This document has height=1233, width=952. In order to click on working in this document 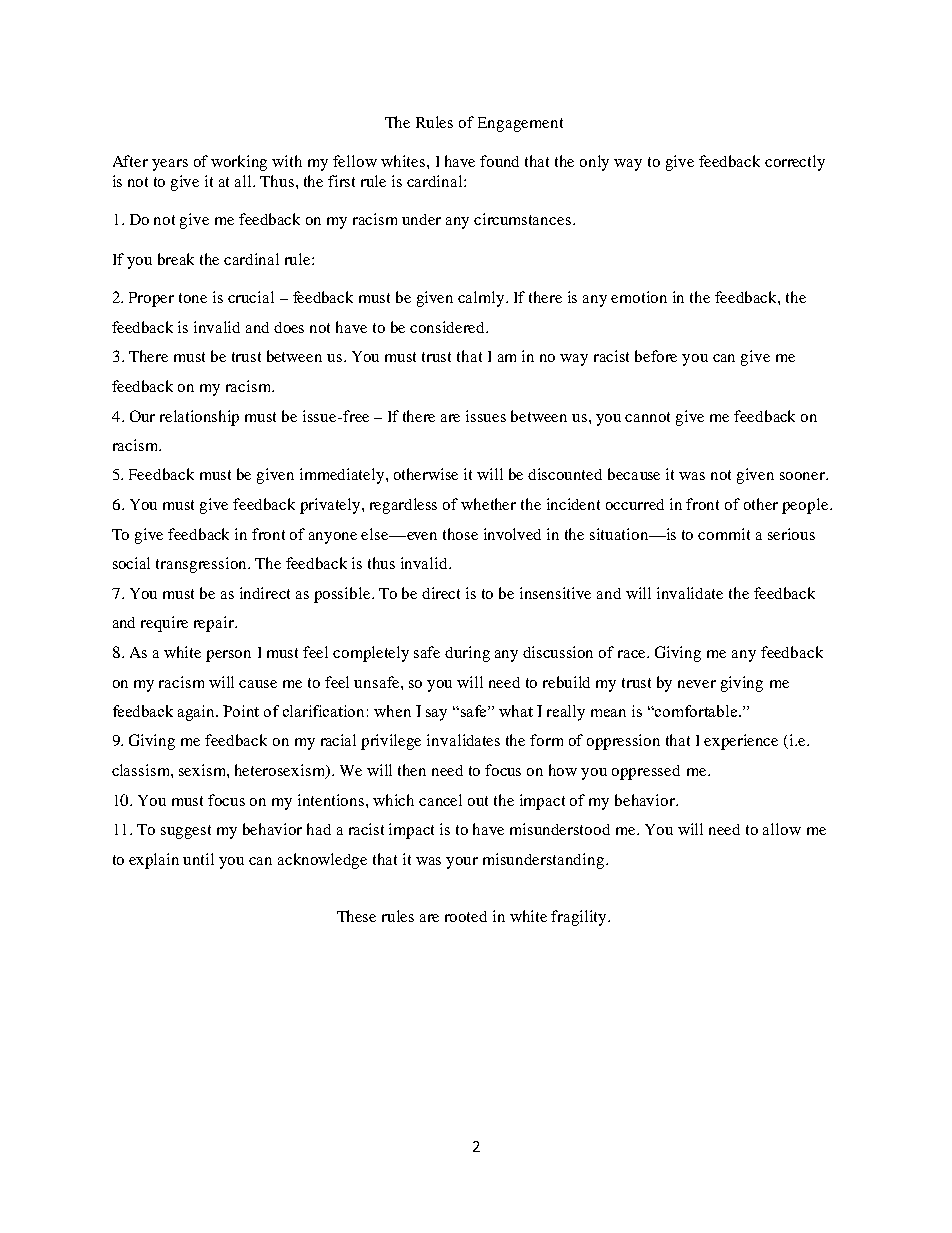, I will do `click(239, 163)`.
